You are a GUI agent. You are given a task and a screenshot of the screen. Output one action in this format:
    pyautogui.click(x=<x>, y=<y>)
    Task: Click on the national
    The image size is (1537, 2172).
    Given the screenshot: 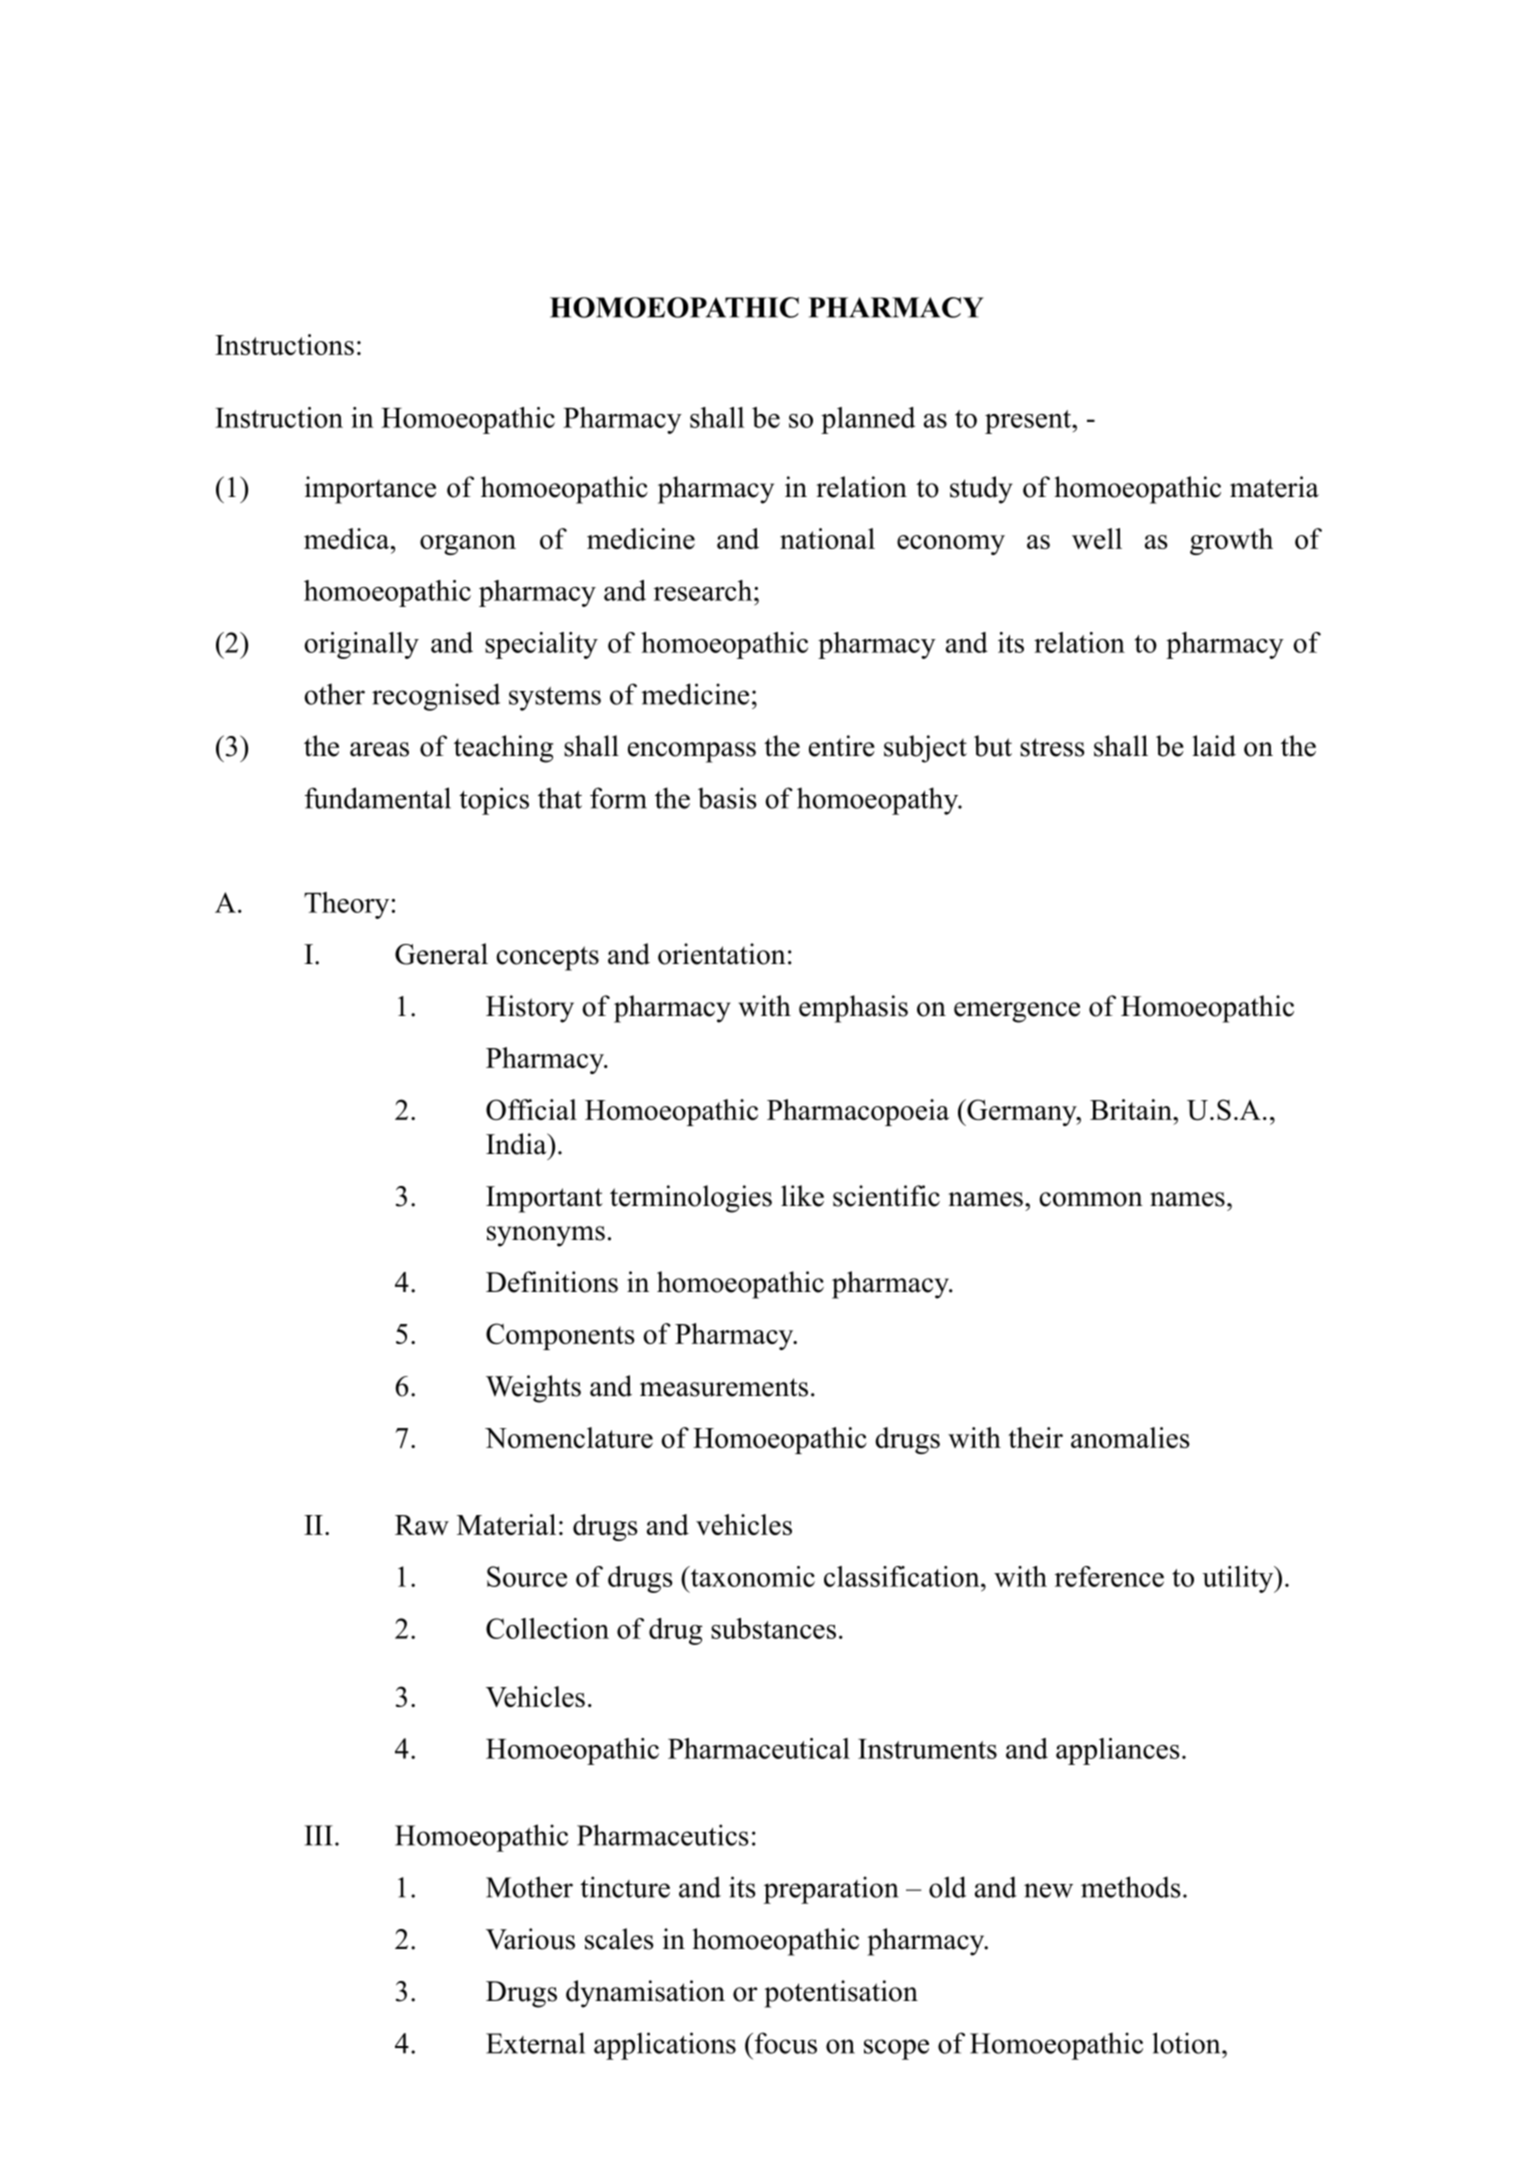 What is the action you would take?
    pyautogui.click(x=827, y=538)
